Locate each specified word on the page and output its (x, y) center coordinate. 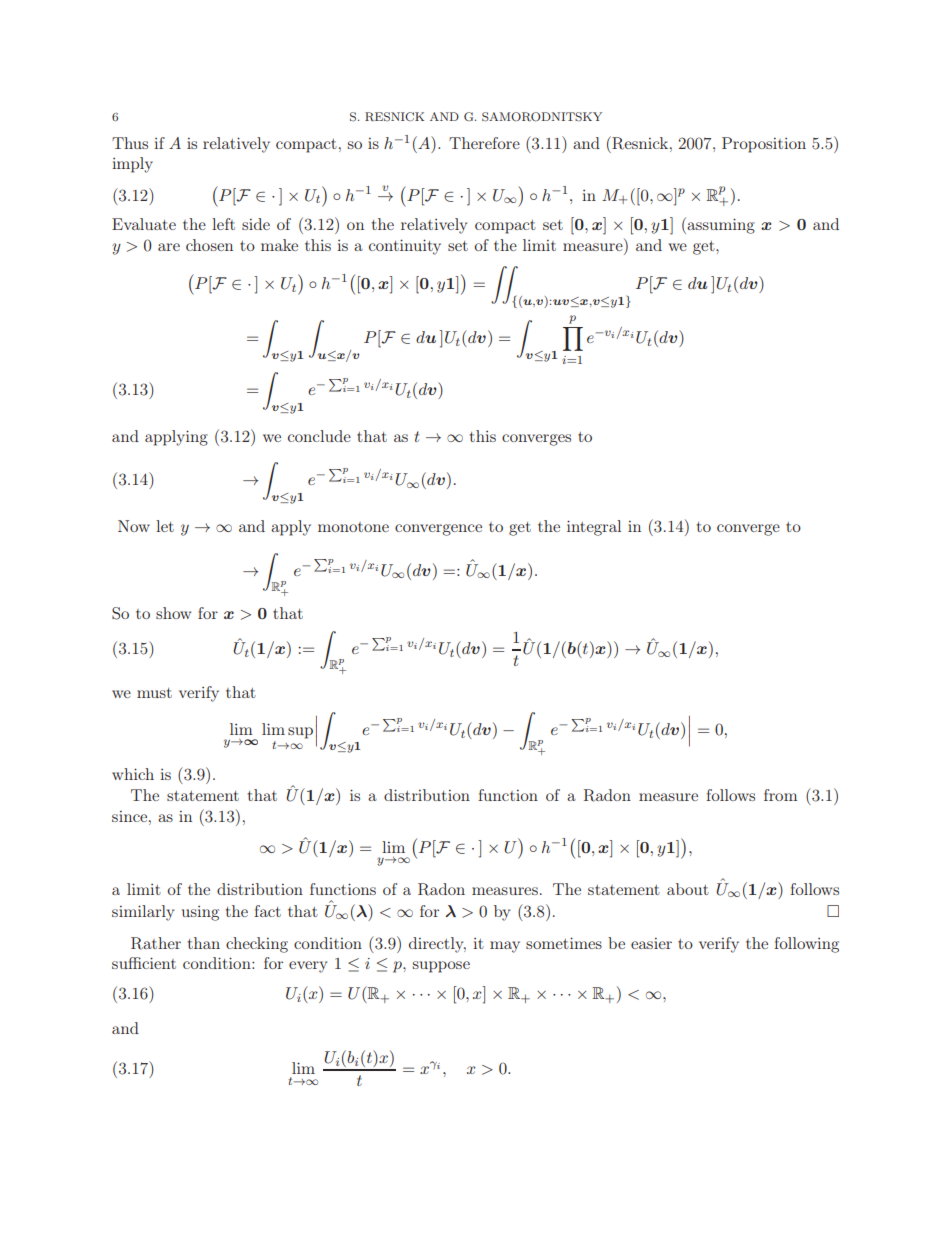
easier (651, 943)
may (505, 947)
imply (132, 165)
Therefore (484, 143)
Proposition (764, 145)
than (204, 943)
